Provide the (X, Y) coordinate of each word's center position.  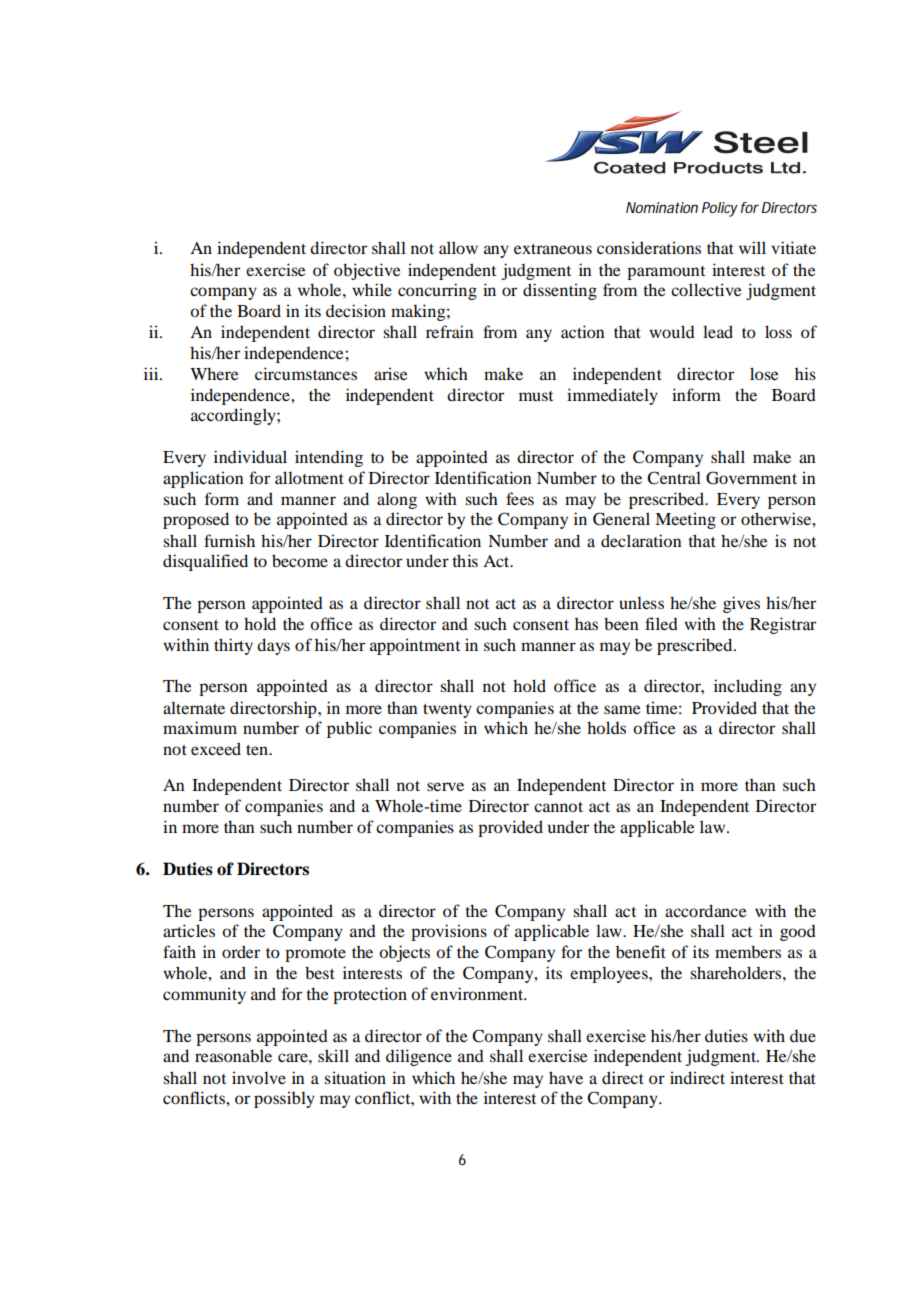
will (752, 247)
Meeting (685, 520)
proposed (196, 520)
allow (458, 247)
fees (520, 498)
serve (445, 786)
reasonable (233, 1055)
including (748, 687)
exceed (216, 748)
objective (367, 271)
